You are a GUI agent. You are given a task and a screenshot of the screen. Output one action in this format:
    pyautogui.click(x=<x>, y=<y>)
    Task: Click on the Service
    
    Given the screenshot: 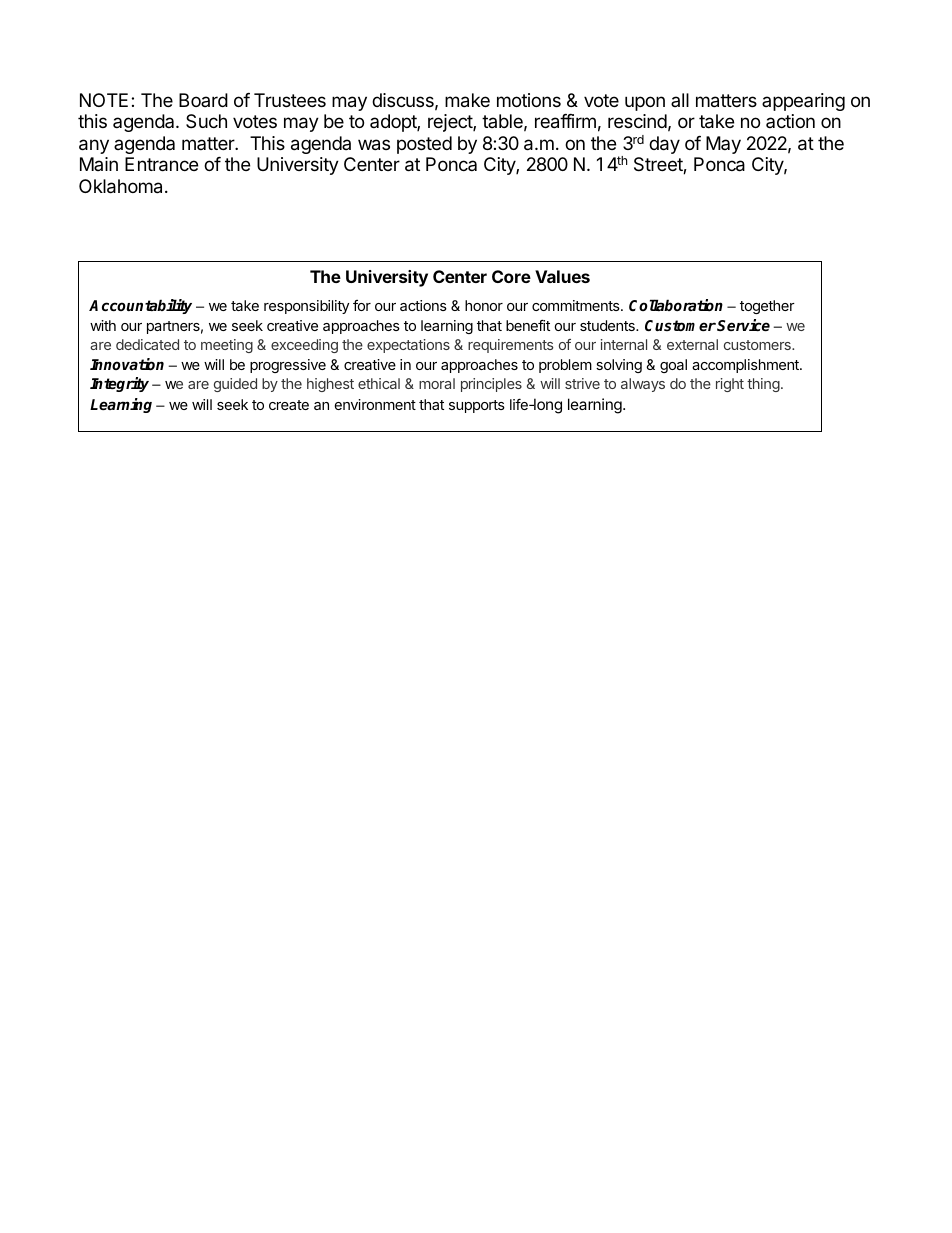 What is the action you would take?
    pyautogui.click(x=743, y=325)
